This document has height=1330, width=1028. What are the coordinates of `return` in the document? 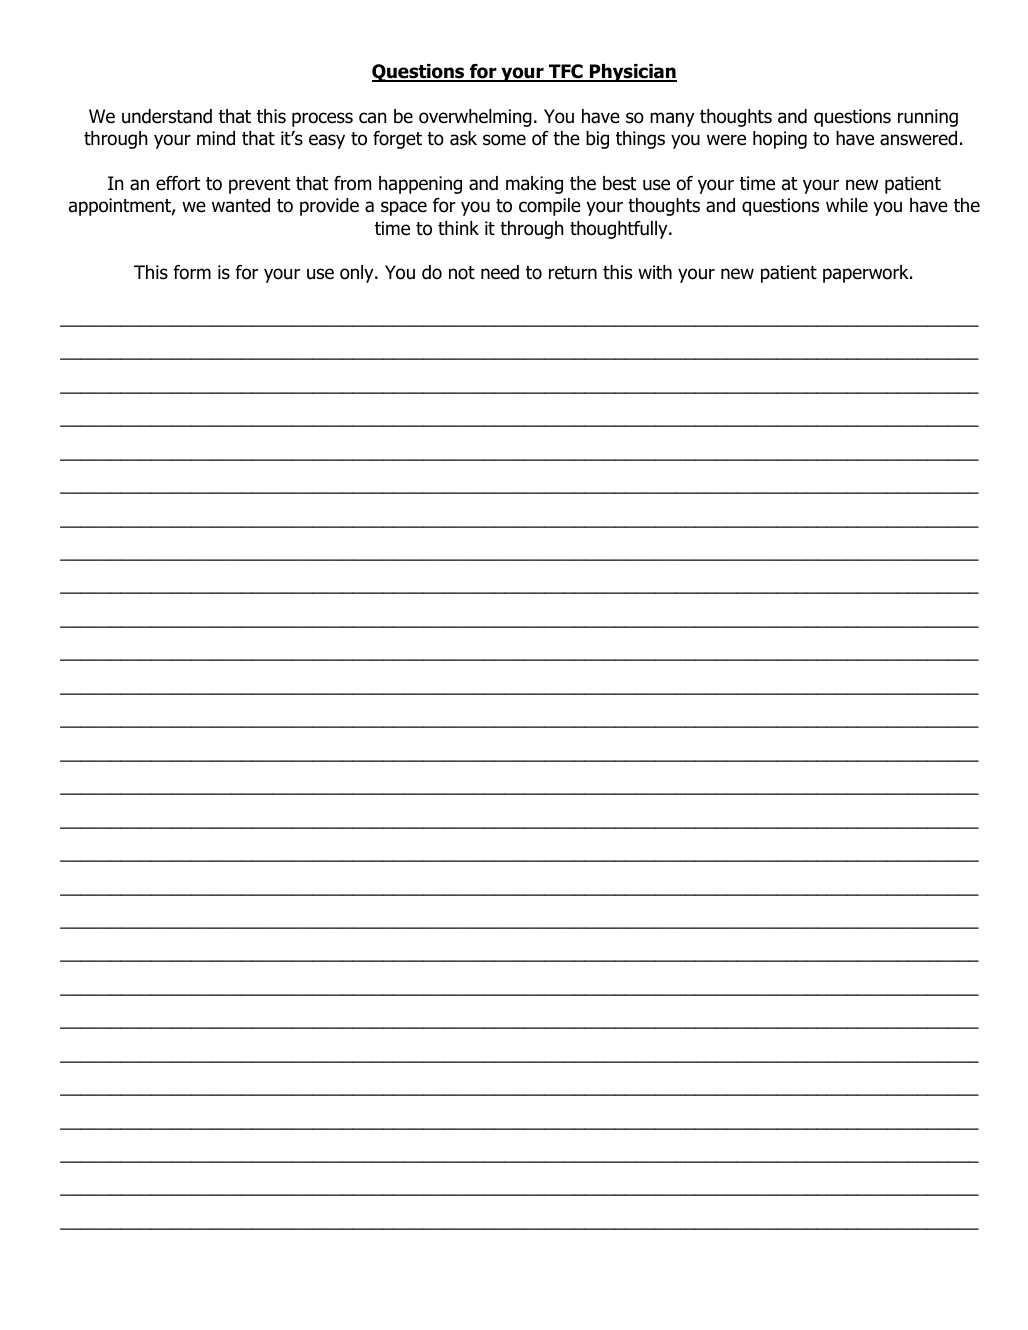 It's located at (573, 273).
